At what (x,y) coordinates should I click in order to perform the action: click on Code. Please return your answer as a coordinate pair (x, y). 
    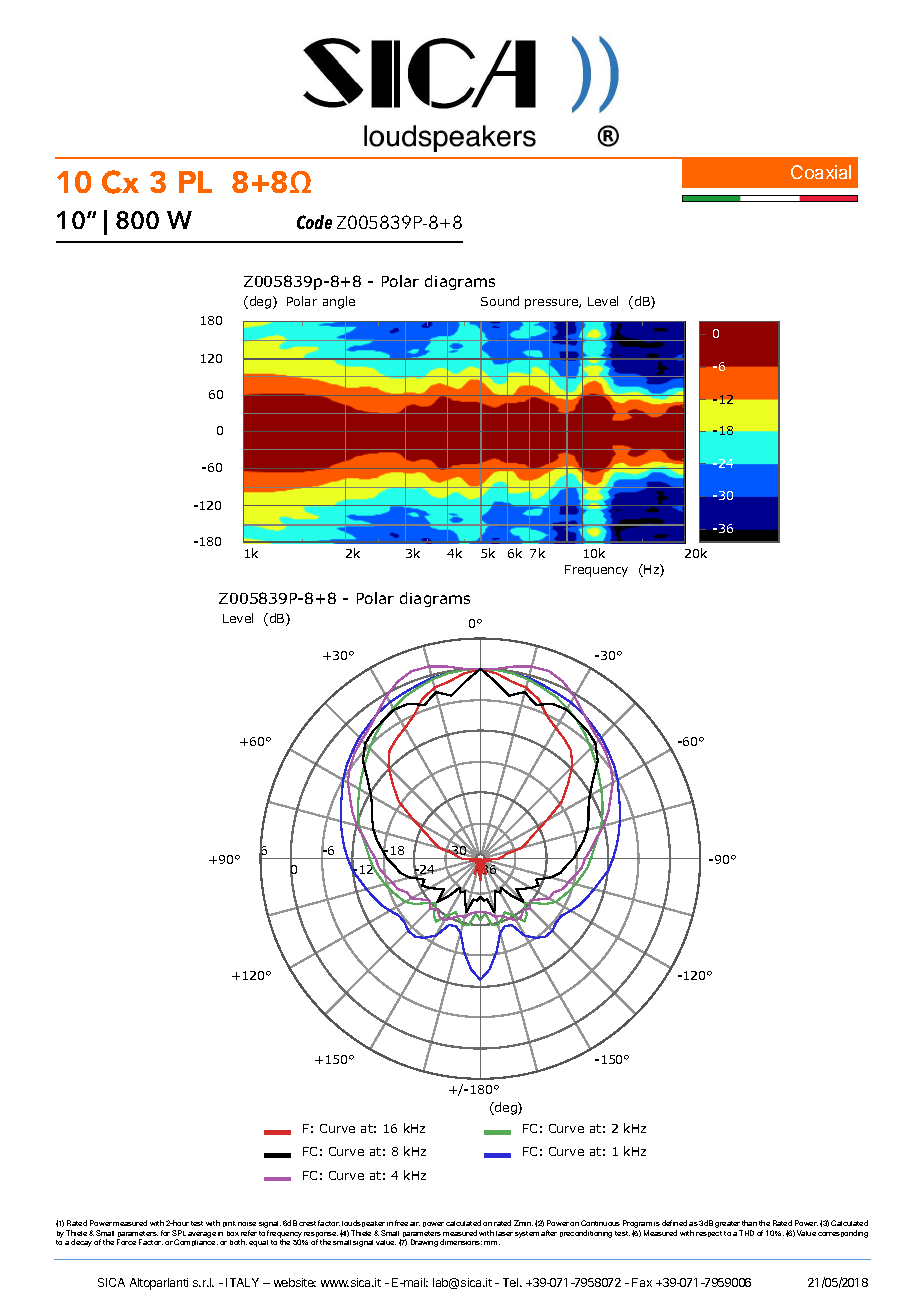
    Looking at the image, I should click on (314, 222).
